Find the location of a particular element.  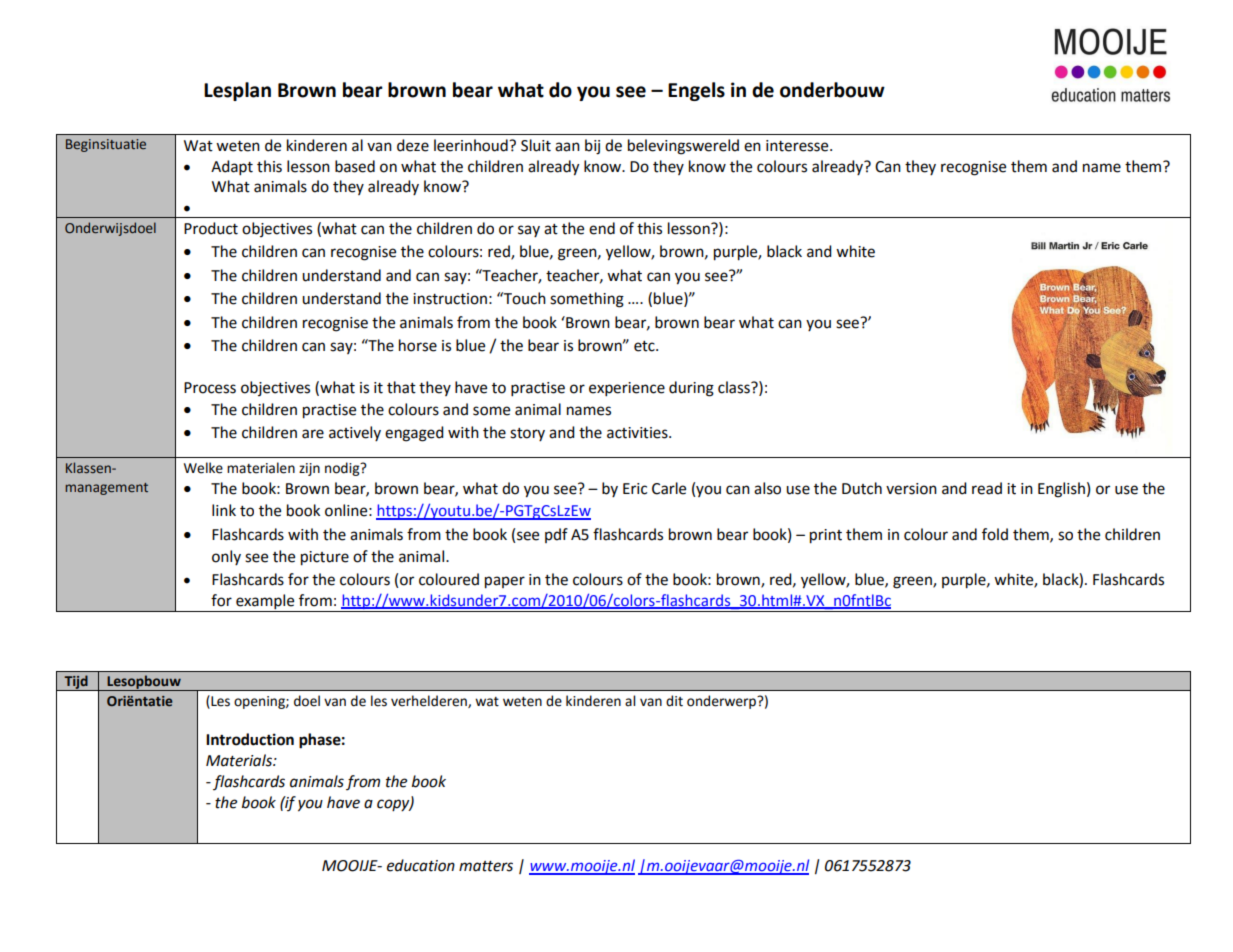

horse is located at coordinates (418, 345).
